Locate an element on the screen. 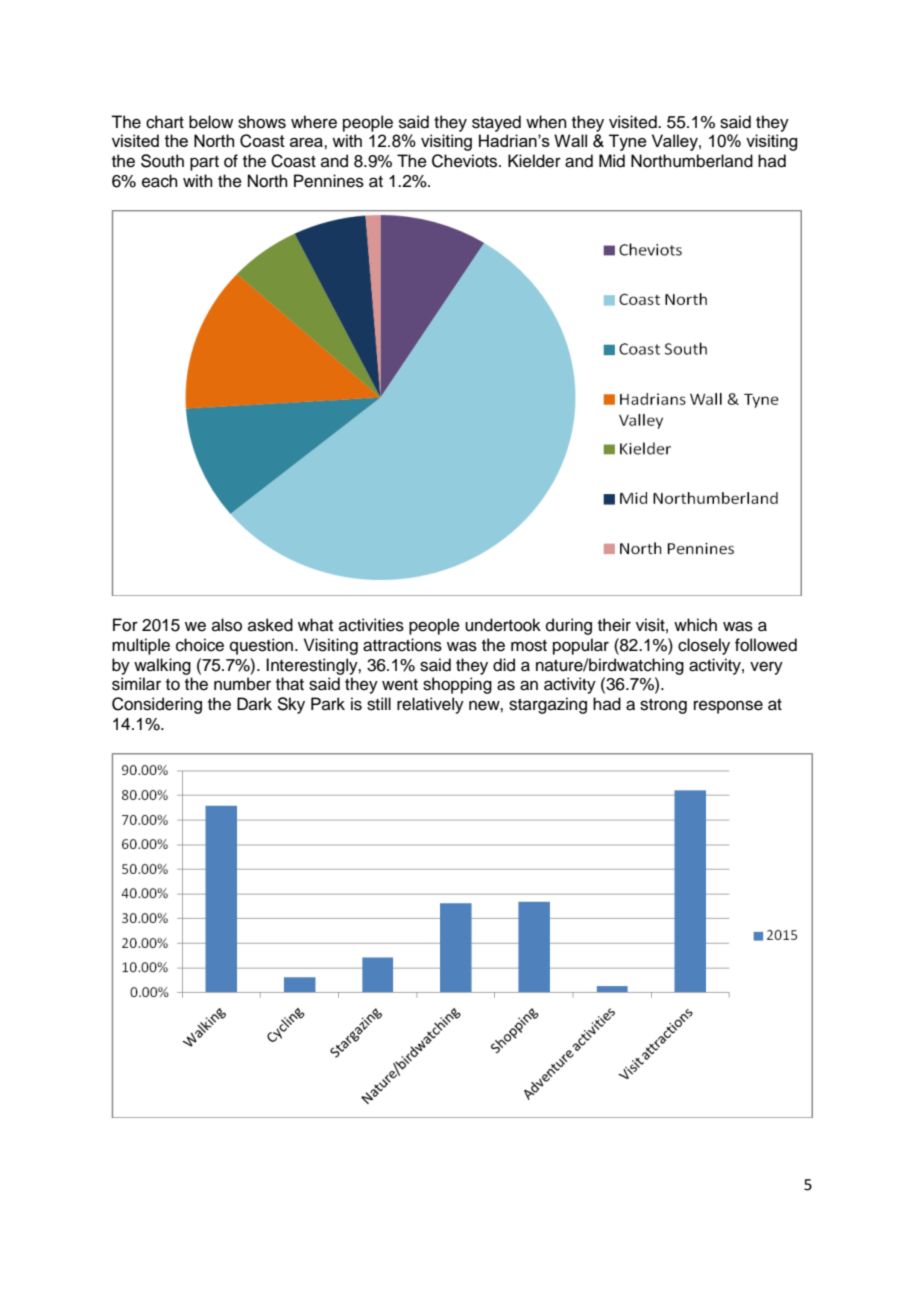 This screenshot has width=924, height=1308. stayed is located at coordinates (496, 123).
